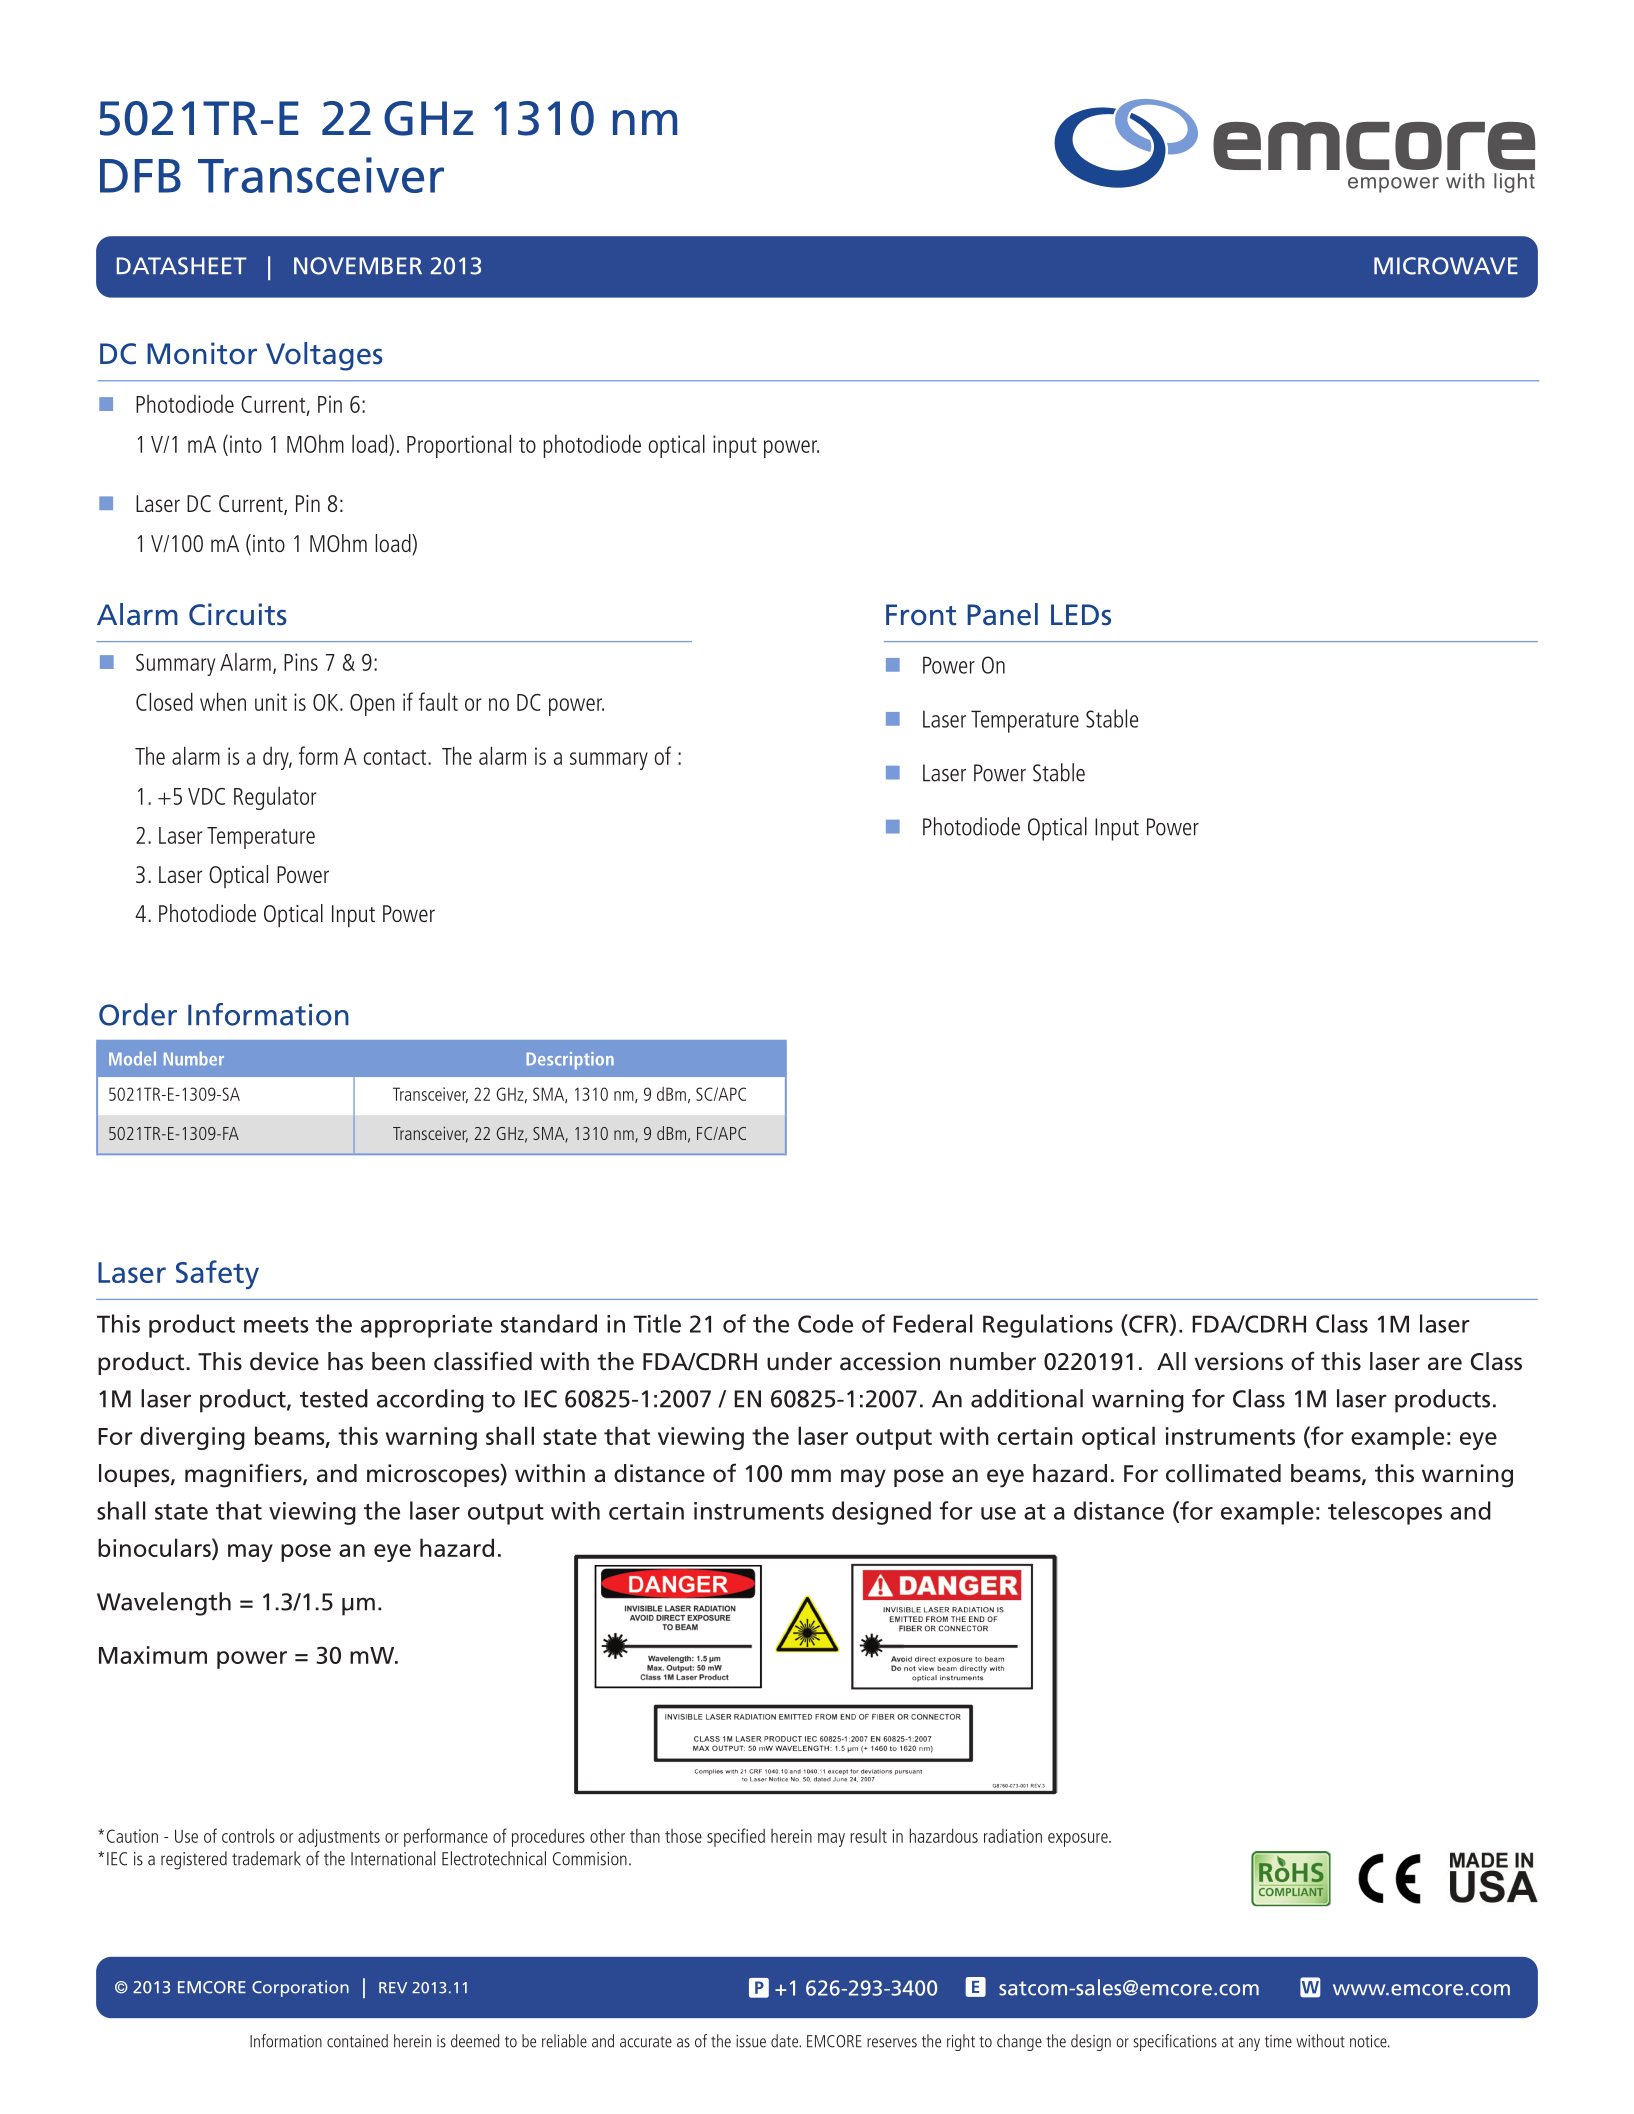  What do you see at coordinates (1239, 1361) in the page?
I see `versions` at bounding box center [1239, 1361].
